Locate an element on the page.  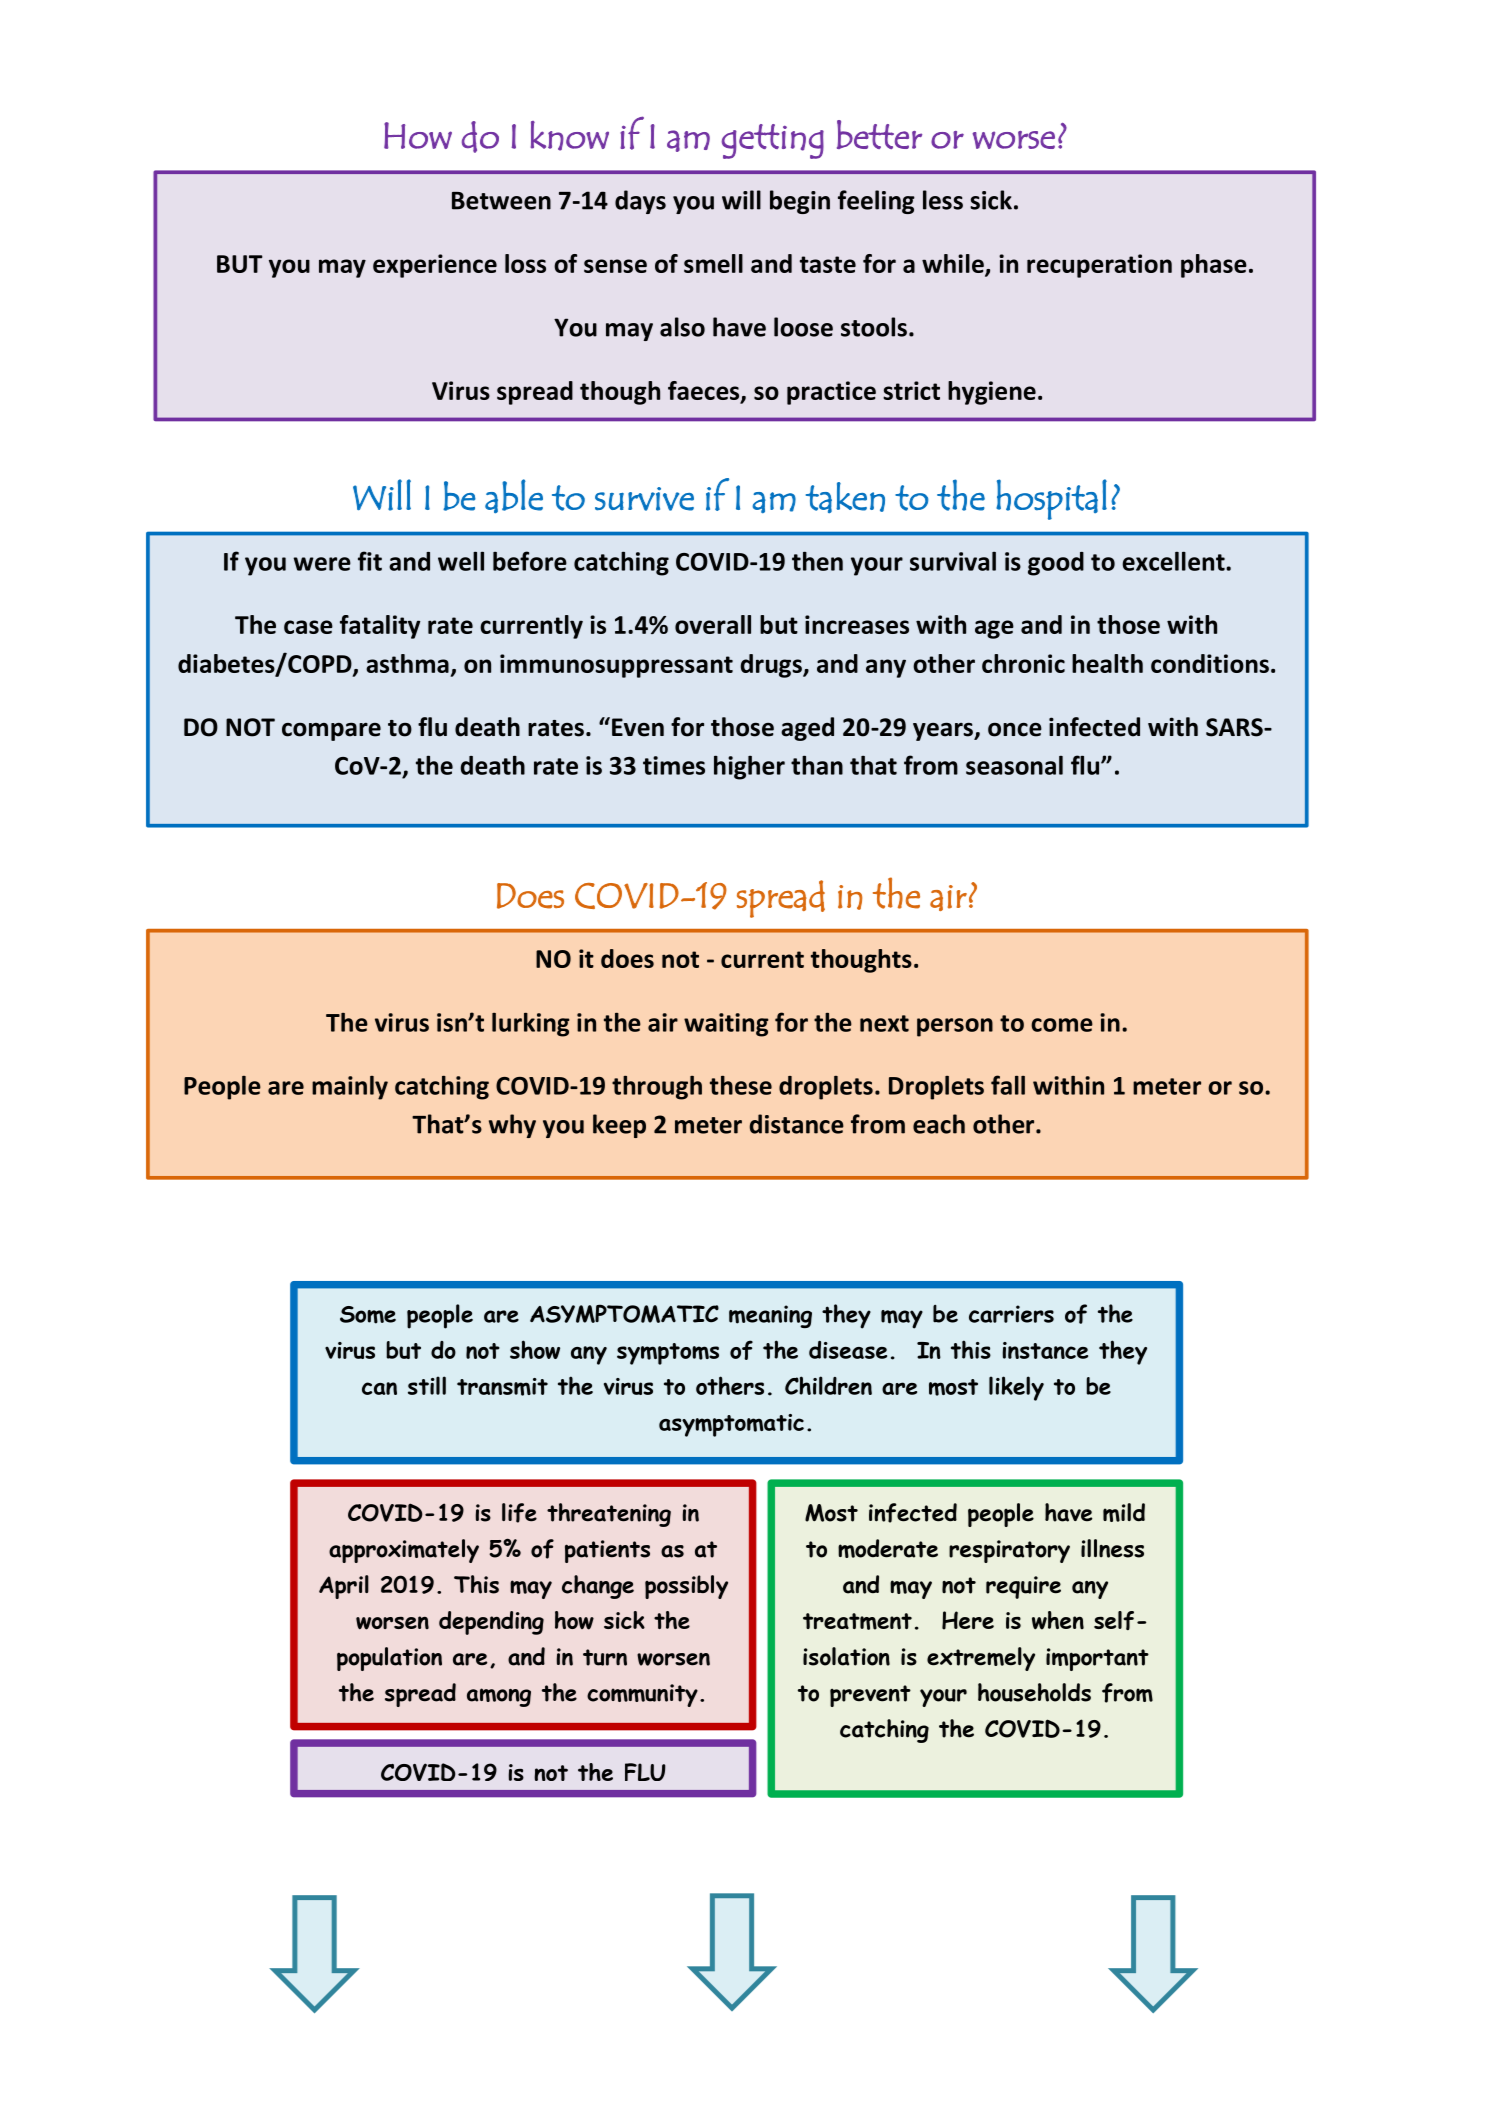
instance is located at coordinates (1045, 1350).
